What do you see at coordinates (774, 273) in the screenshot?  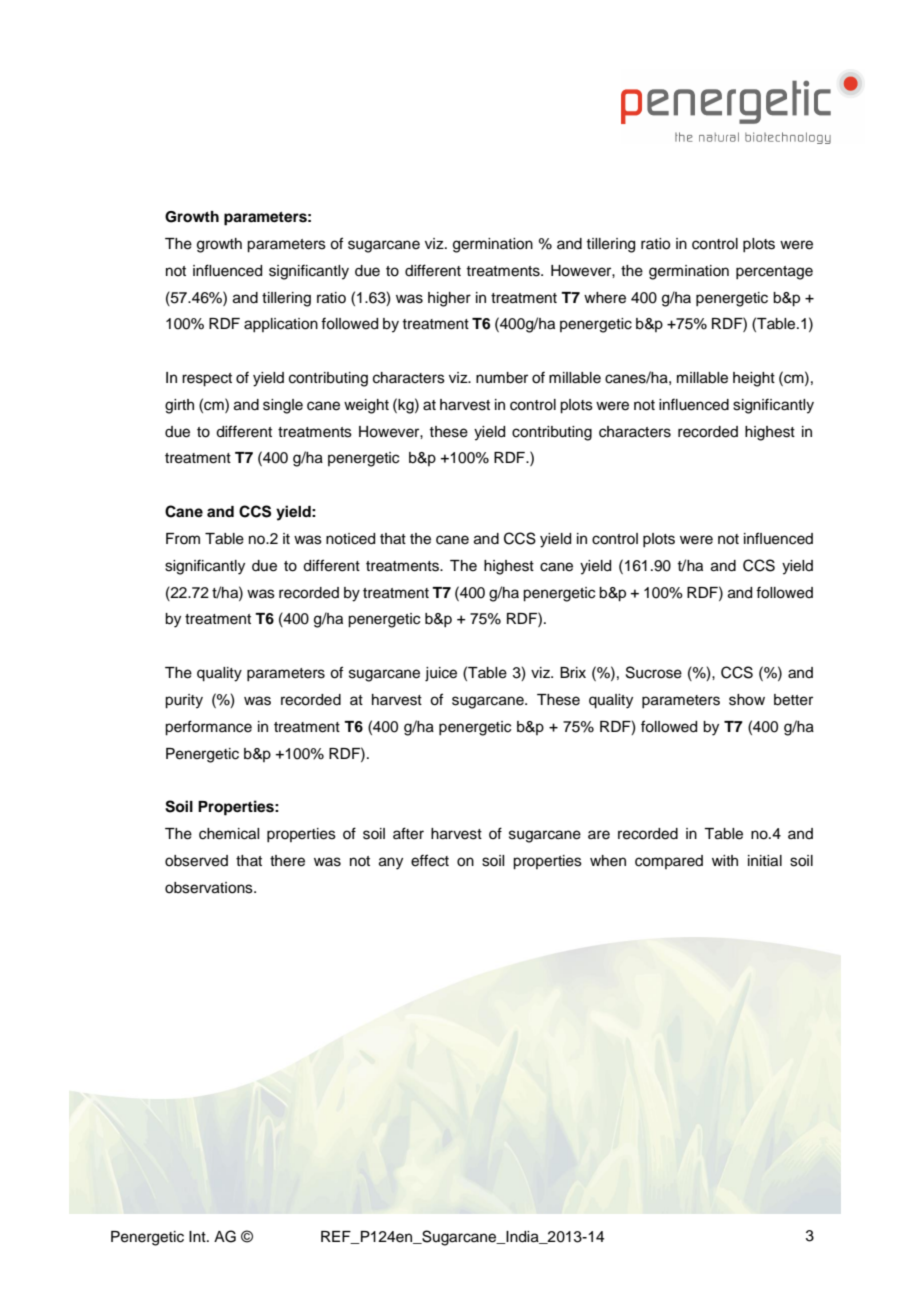 I see `percentage` at bounding box center [774, 273].
